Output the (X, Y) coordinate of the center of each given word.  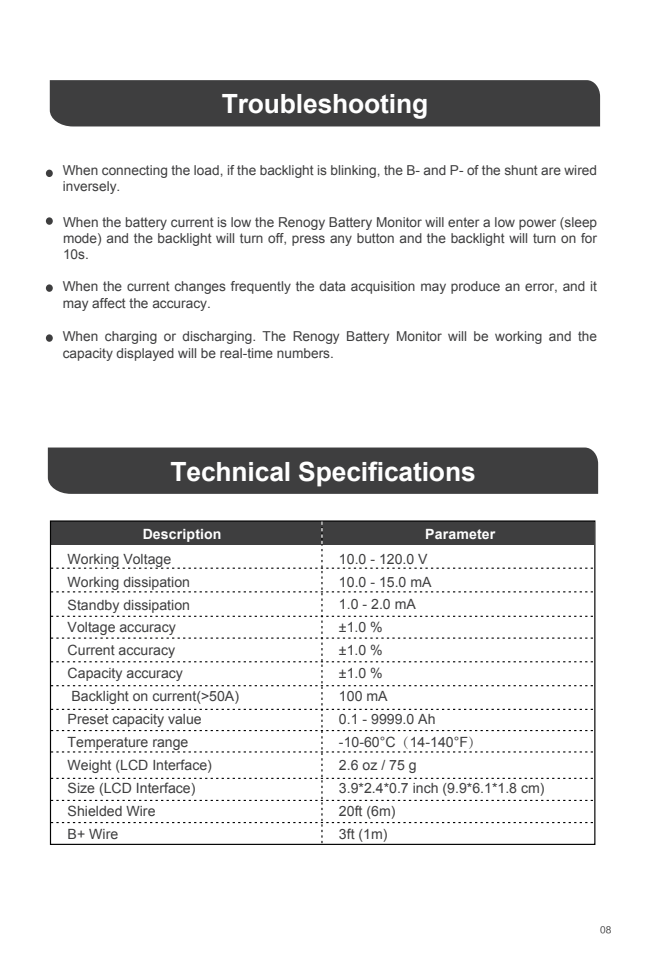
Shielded (95, 810)
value (184, 719)
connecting (134, 171)
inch (425, 788)
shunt (521, 170)
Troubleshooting (324, 106)
